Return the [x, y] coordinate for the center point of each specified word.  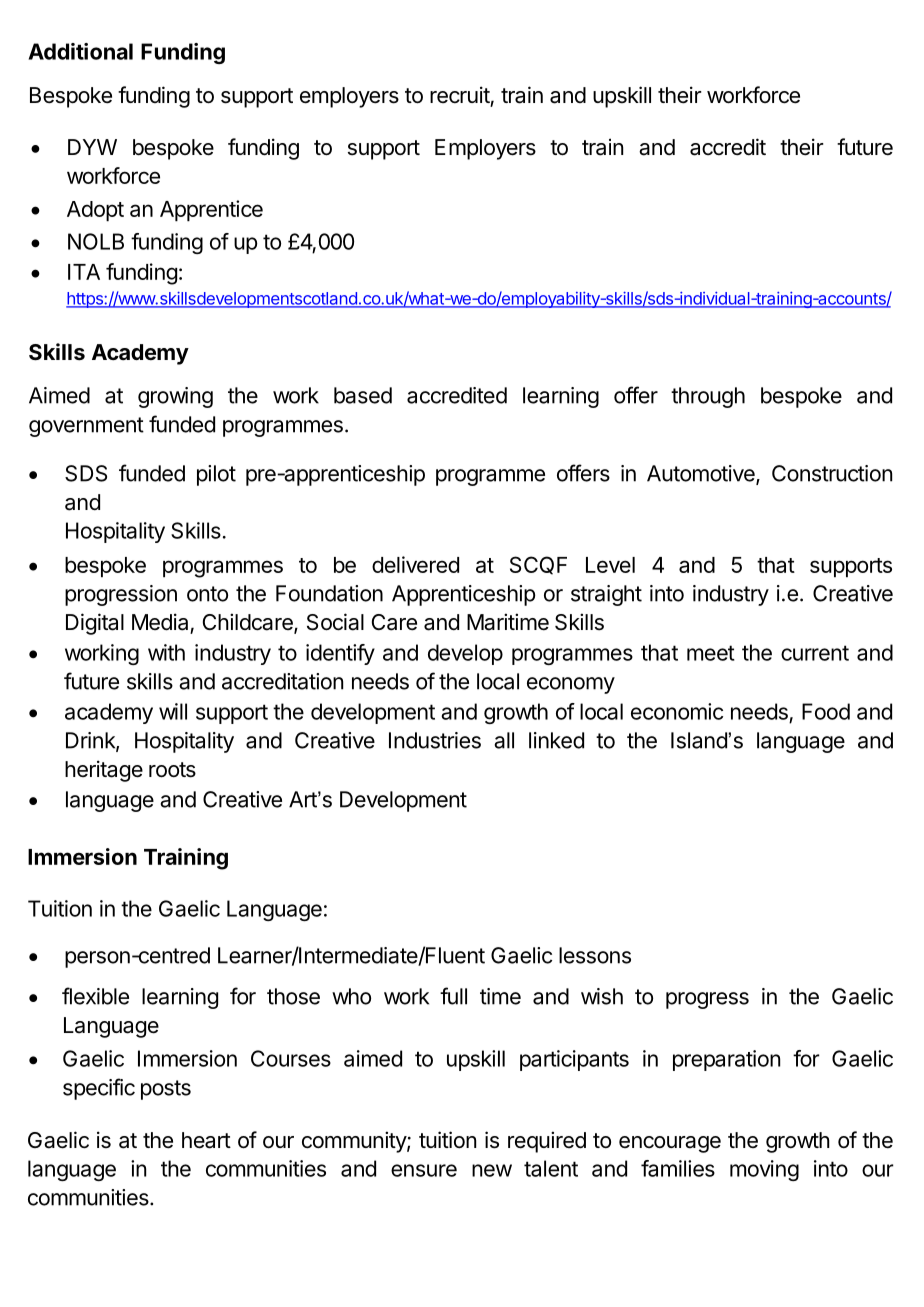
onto [207, 594]
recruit [460, 94]
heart [206, 1140]
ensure [424, 1170]
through [708, 397]
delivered [415, 564]
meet [711, 653]
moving [764, 1170]
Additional [80, 51]
